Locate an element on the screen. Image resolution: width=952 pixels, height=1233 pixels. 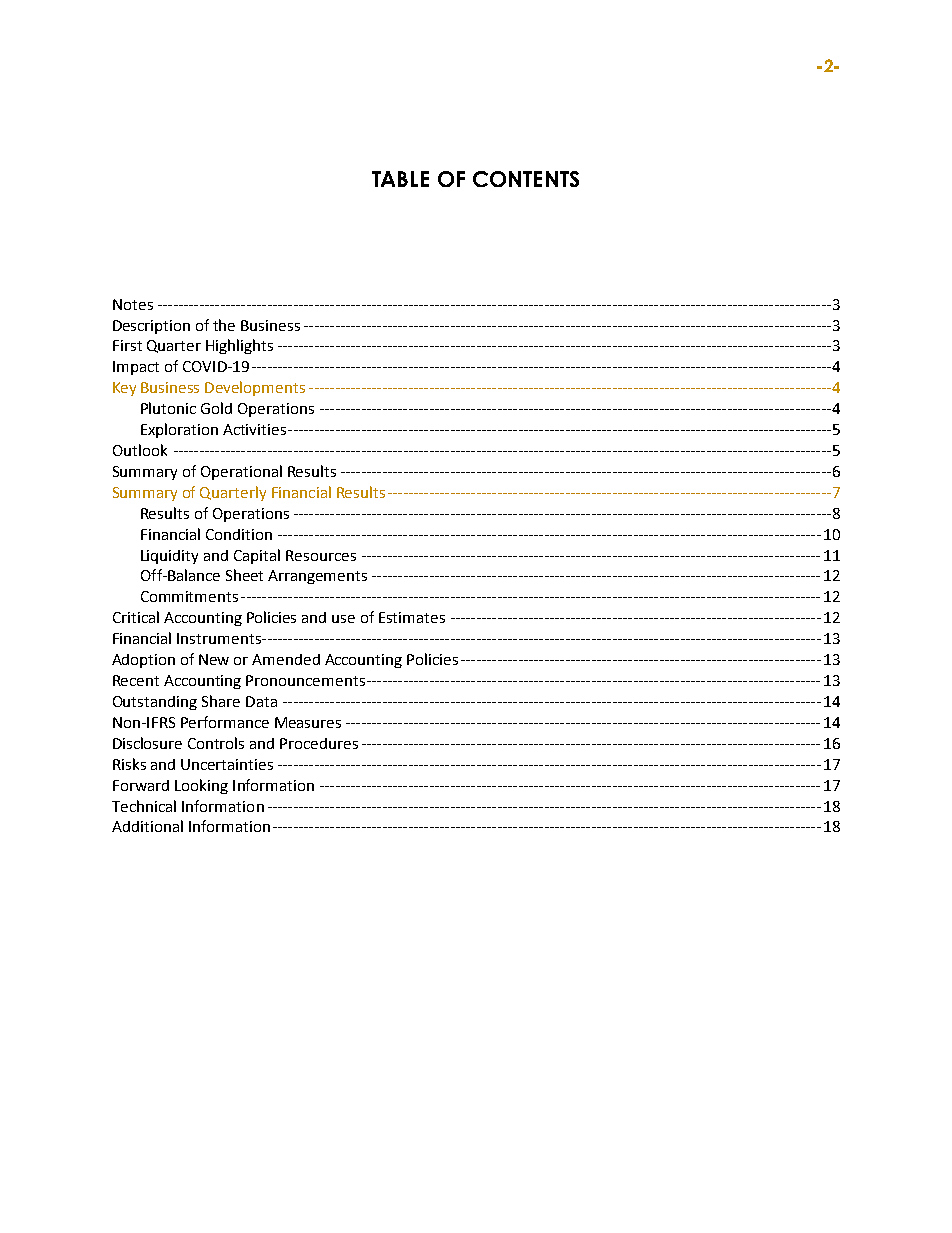
Resources is located at coordinates (321, 555).
